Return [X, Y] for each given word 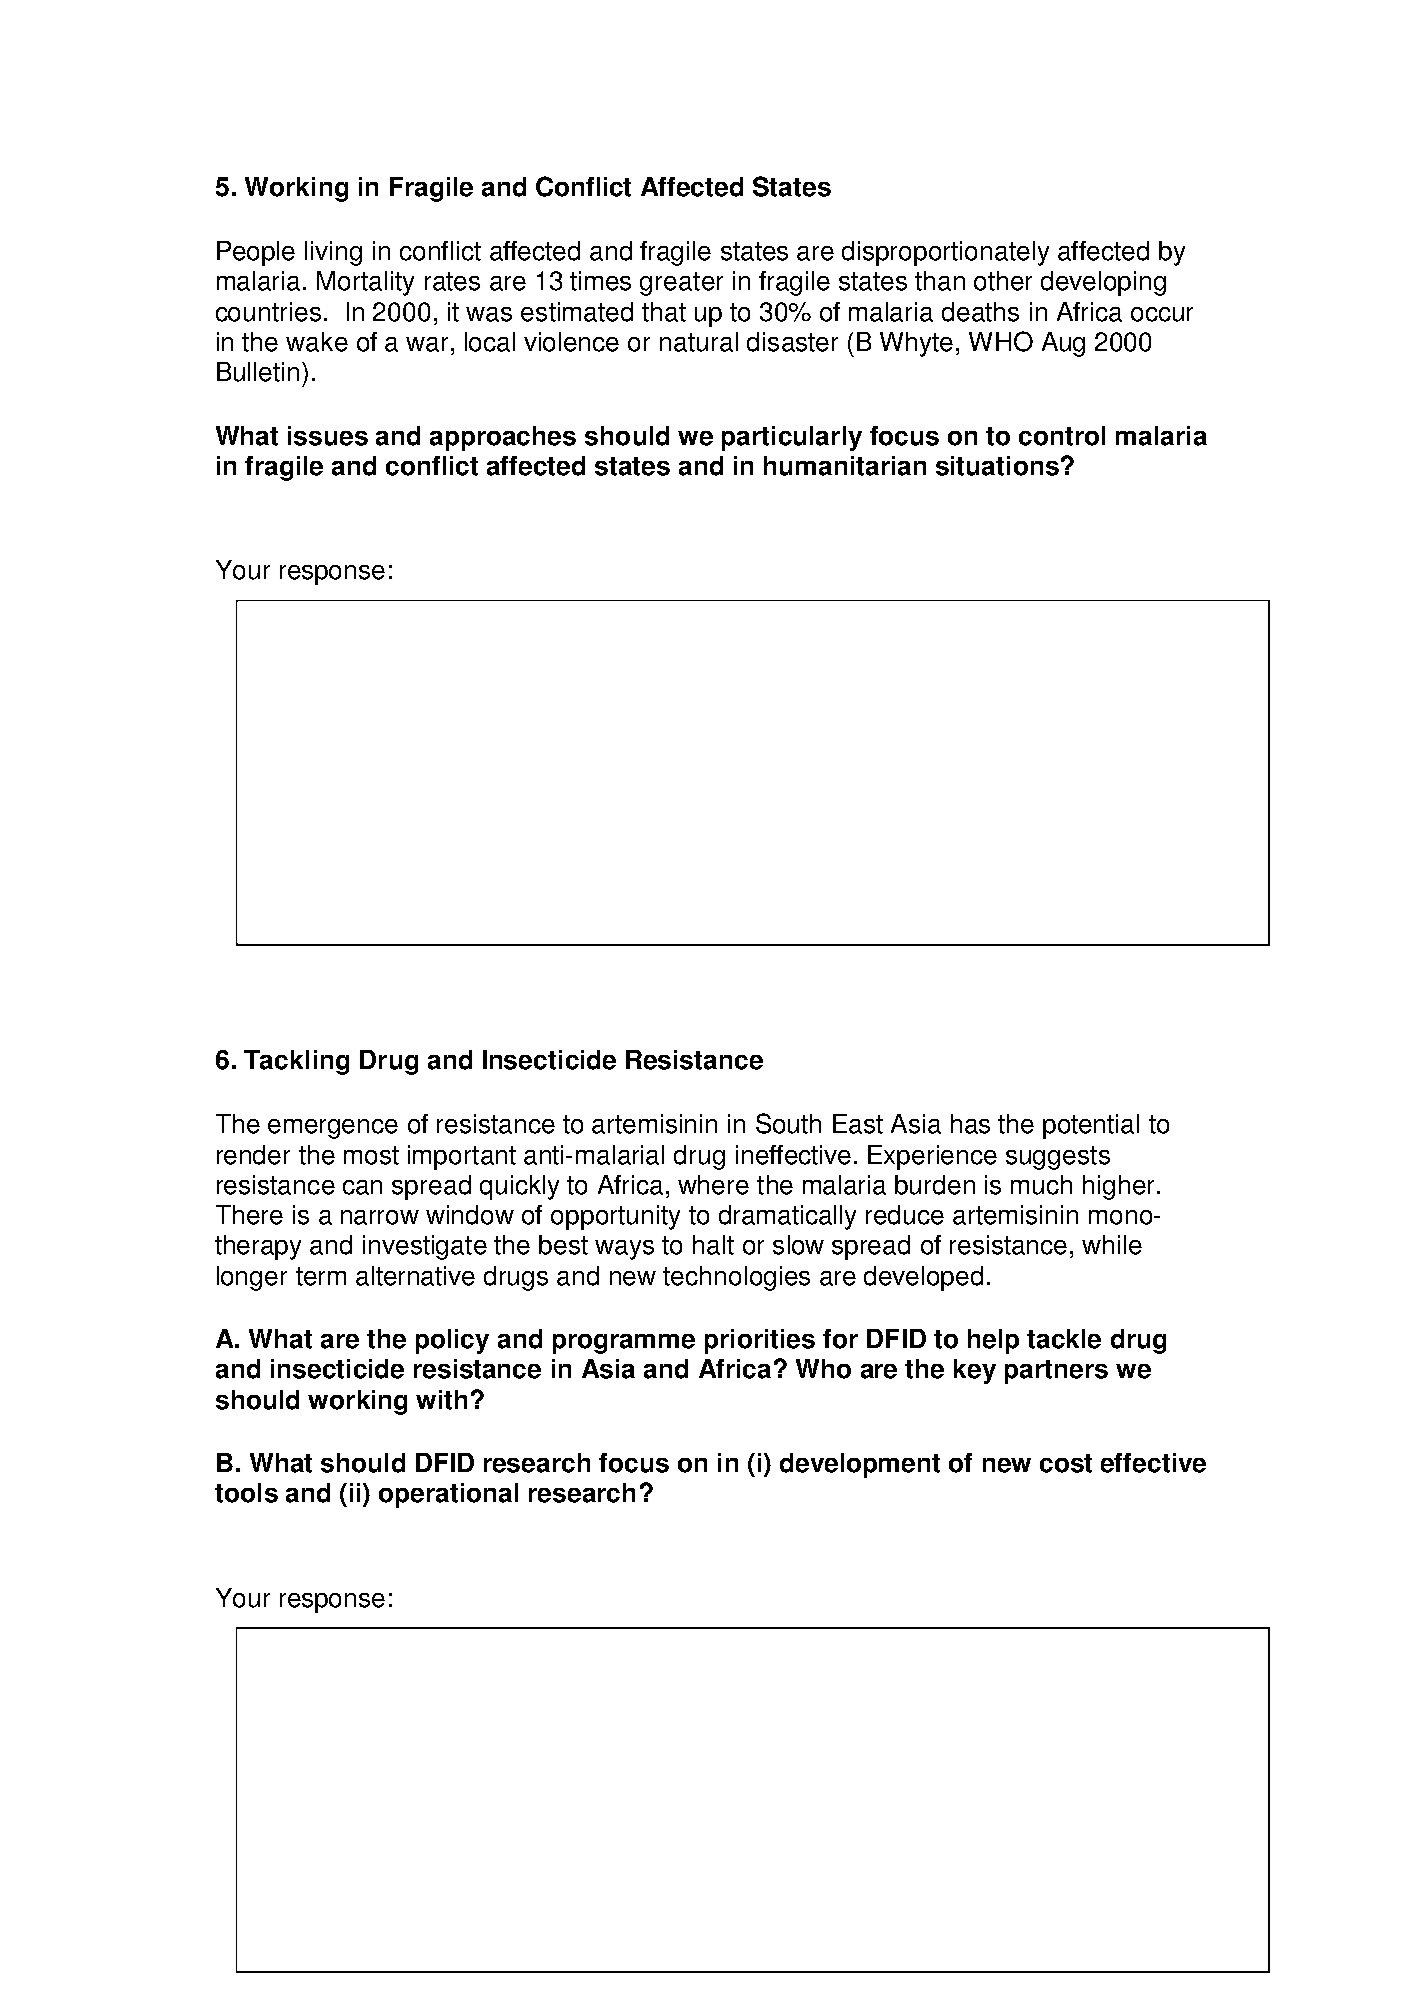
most [371, 1155]
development [860, 1465]
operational [448, 1495]
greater [681, 284]
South [788, 1123]
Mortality [365, 283]
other [1003, 281]
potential [1091, 1126]
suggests [1058, 1158]
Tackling [296, 1062]
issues [328, 436]
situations [997, 466]
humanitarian [845, 466]
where [713, 1185]
